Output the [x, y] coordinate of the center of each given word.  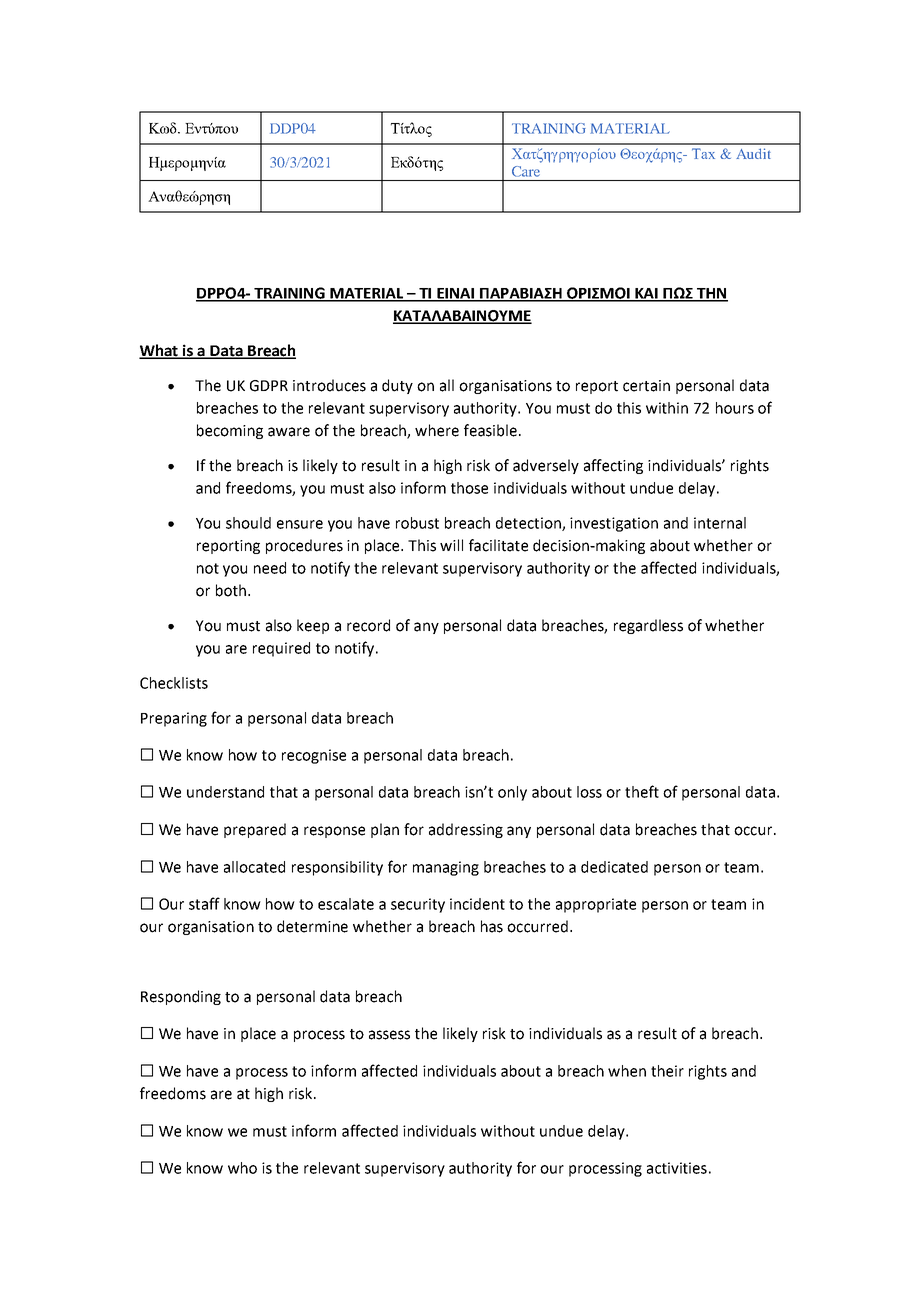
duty [397, 386]
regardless [648, 626]
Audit [753, 153]
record [368, 625]
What [160, 351]
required [281, 649]
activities [677, 1168]
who [242, 1168]
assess [389, 1035]
